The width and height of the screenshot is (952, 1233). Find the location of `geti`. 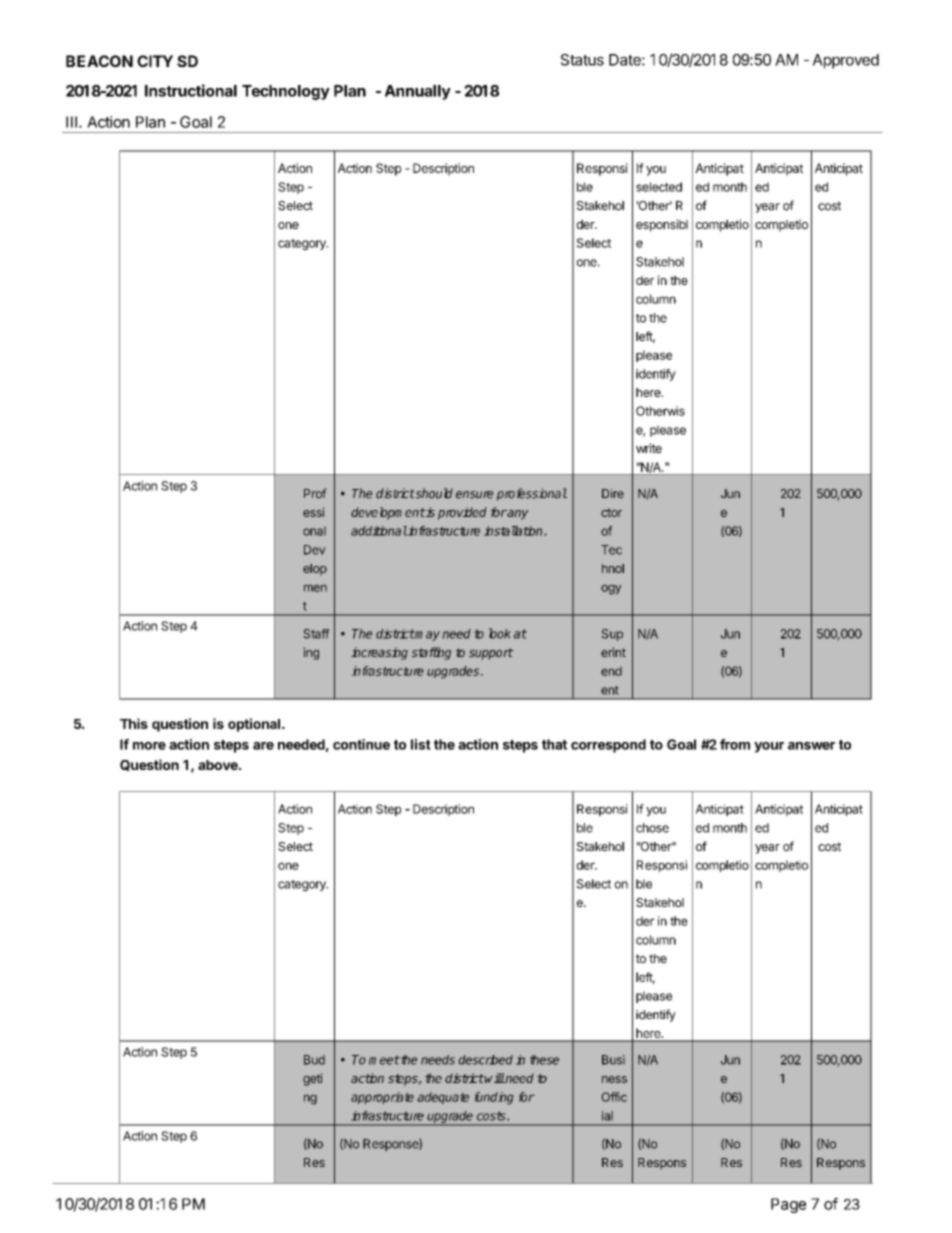

geti is located at coordinates (312, 1079).
